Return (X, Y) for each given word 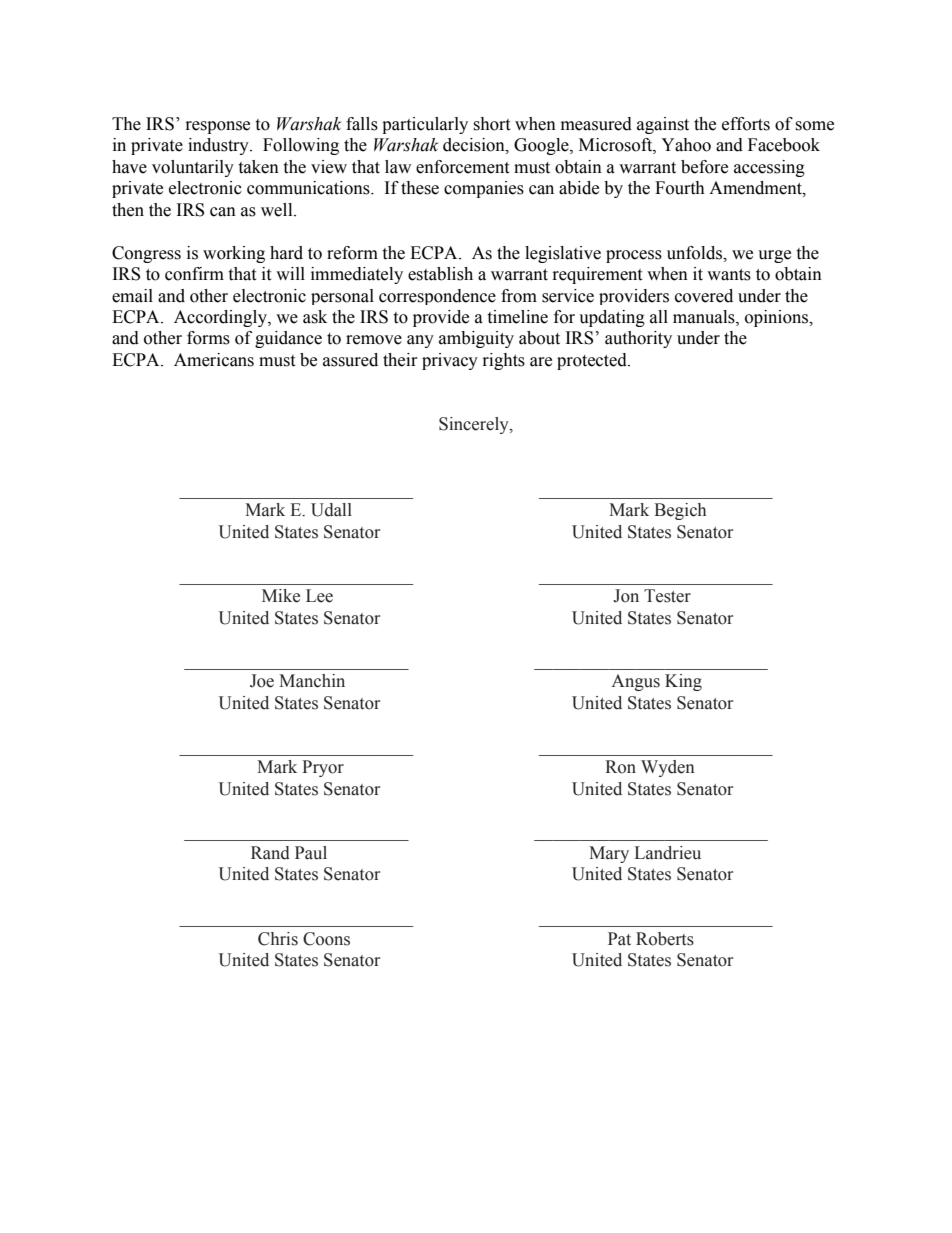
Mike (281, 596)
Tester (667, 596)
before (704, 167)
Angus (635, 682)
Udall (331, 510)
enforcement (462, 167)
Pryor (323, 768)
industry (219, 146)
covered (704, 296)
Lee (319, 596)
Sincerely (475, 425)
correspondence (437, 297)
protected (593, 361)
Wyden (668, 768)
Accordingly (221, 318)
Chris (278, 939)
